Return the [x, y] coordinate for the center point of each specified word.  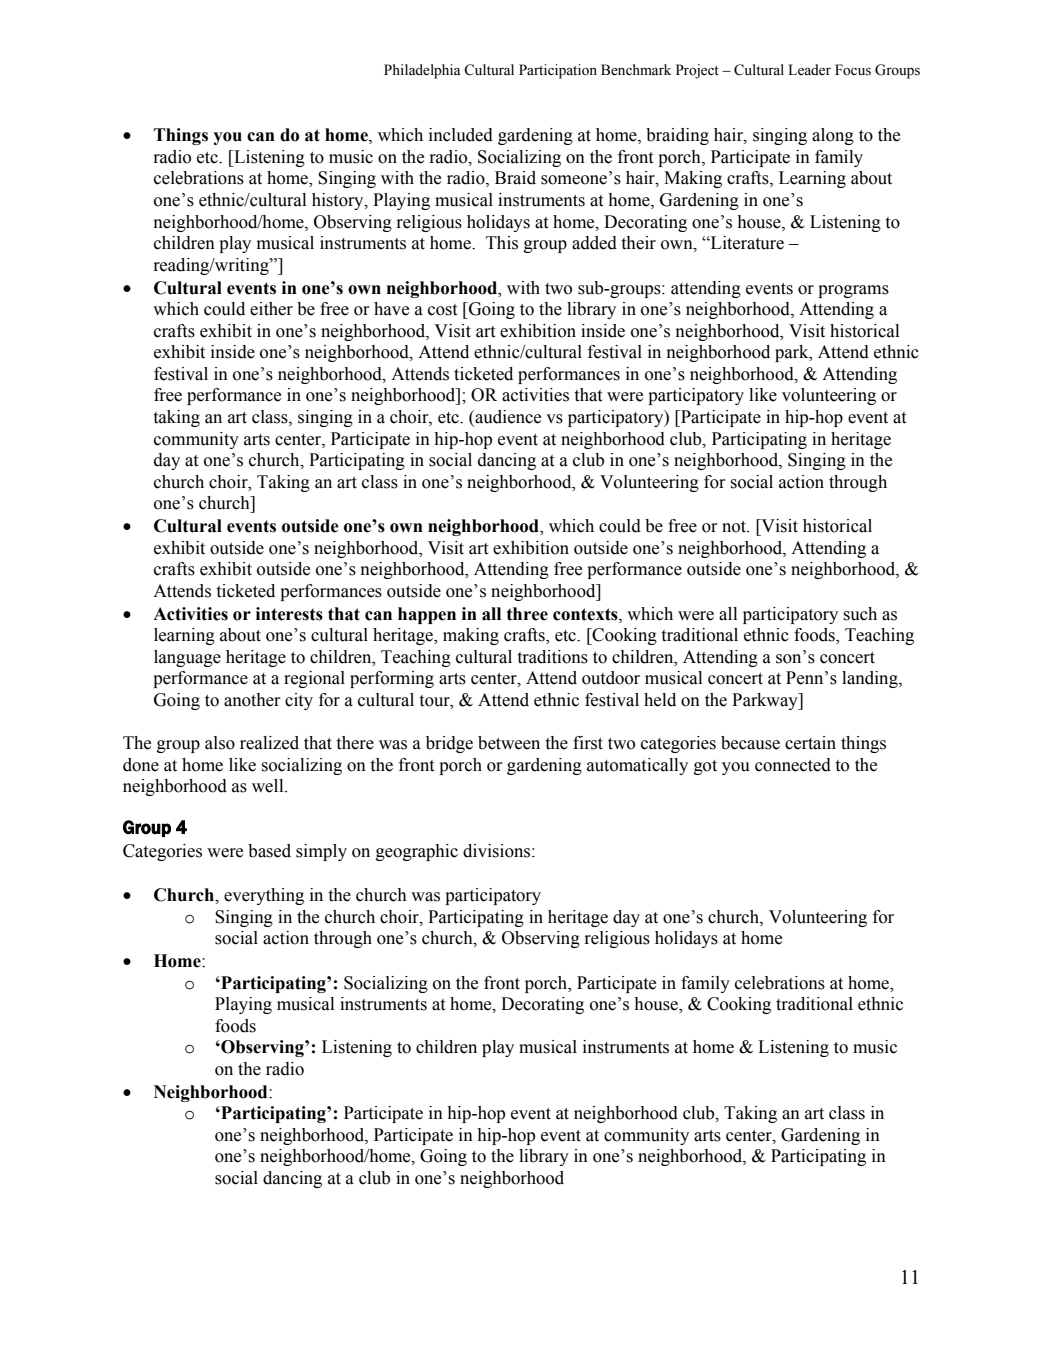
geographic [417, 852]
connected [793, 765]
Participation [558, 71]
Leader [809, 70]
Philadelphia [422, 71]
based [269, 851]
